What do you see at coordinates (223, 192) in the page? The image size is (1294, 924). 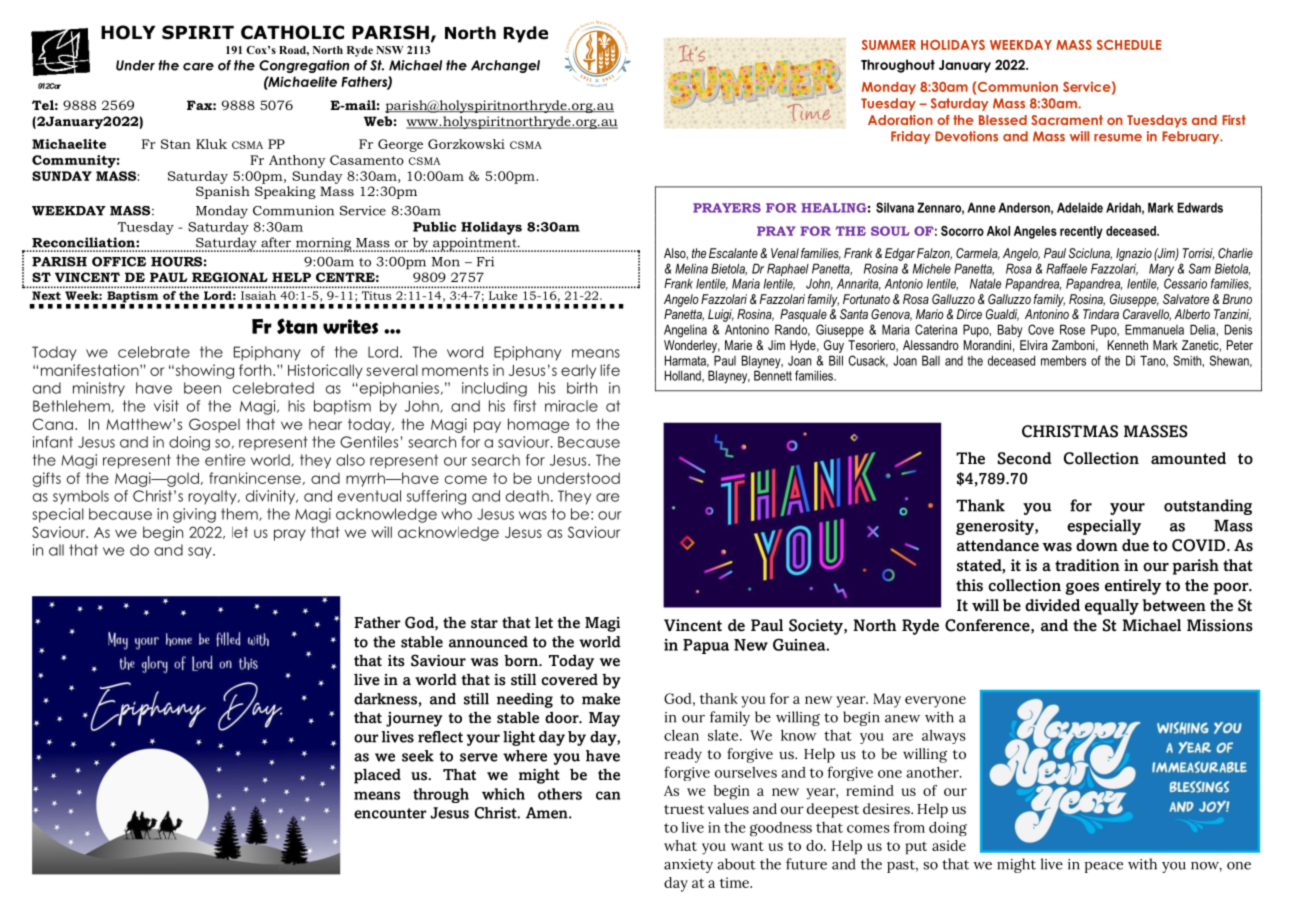 I see `Spanish` at bounding box center [223, 192].
